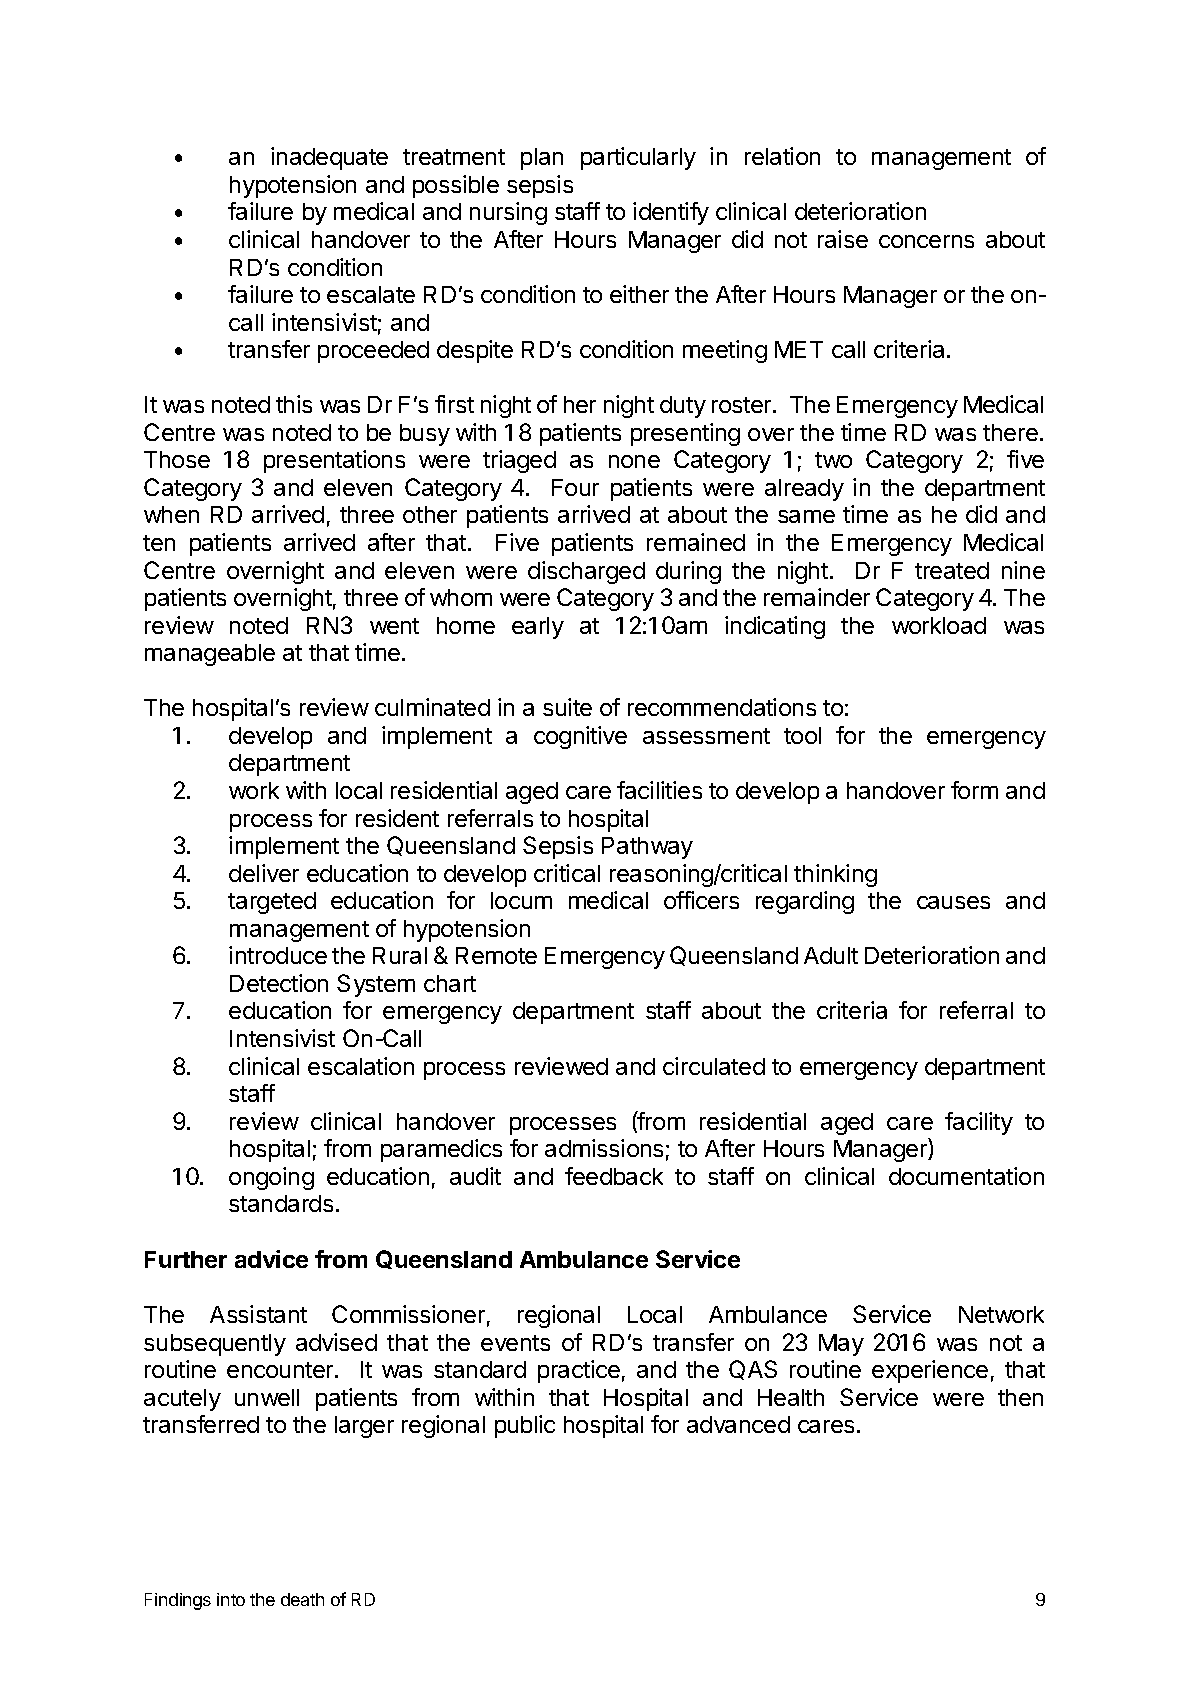  I want to click on facility, so click(979, 1123).
